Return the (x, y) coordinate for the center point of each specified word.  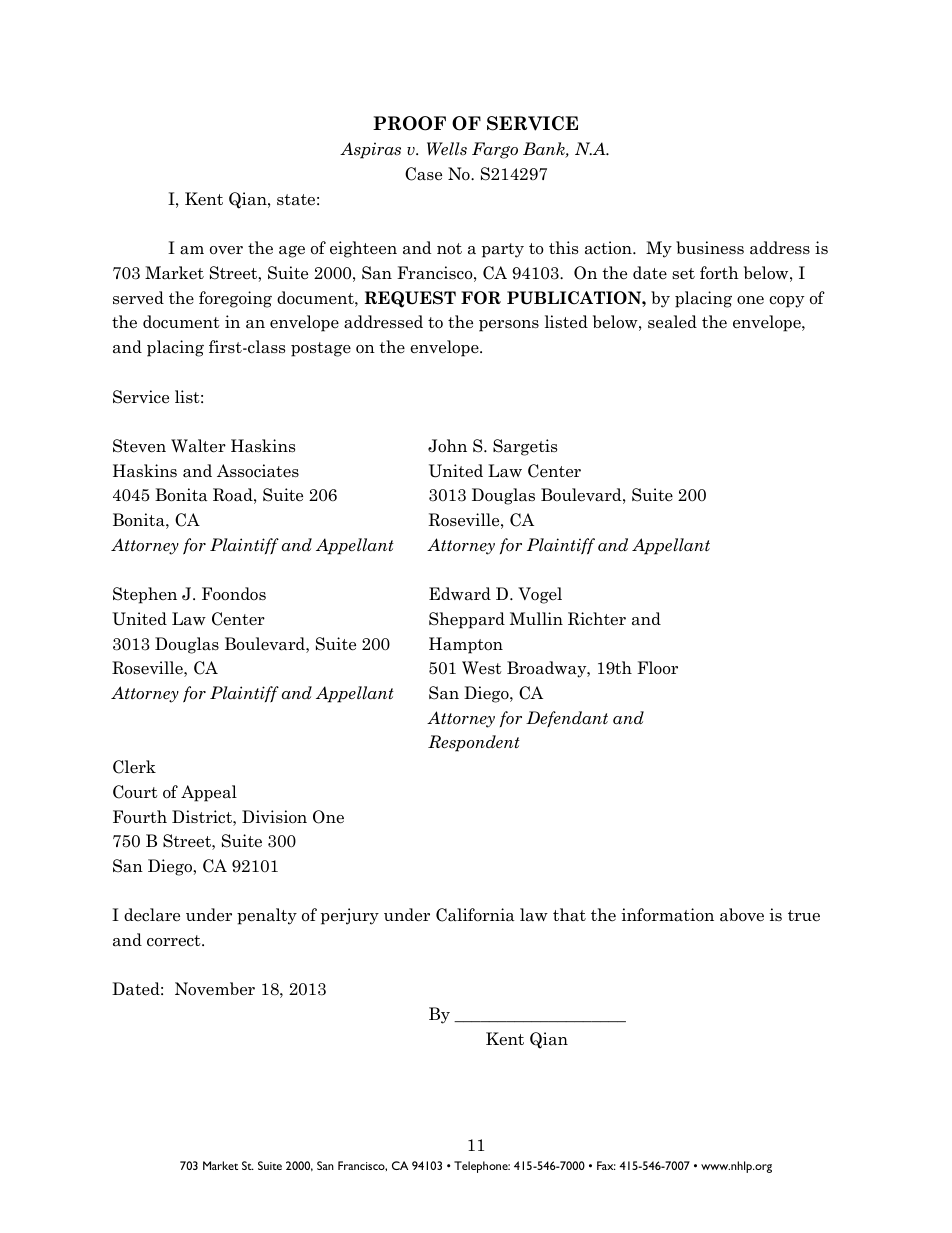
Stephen (145, 595)
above (742, 915)
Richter (597, 619)
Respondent (474, 743)
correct (175, 941)
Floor (657, 668)
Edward (460, 594)
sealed (672, 322)
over (226, 250)
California (475, 915)
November (215, 989)
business (710, 248)
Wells (447, 148)
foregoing (235, 299)
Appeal (209, 793)
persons (509, 326)
